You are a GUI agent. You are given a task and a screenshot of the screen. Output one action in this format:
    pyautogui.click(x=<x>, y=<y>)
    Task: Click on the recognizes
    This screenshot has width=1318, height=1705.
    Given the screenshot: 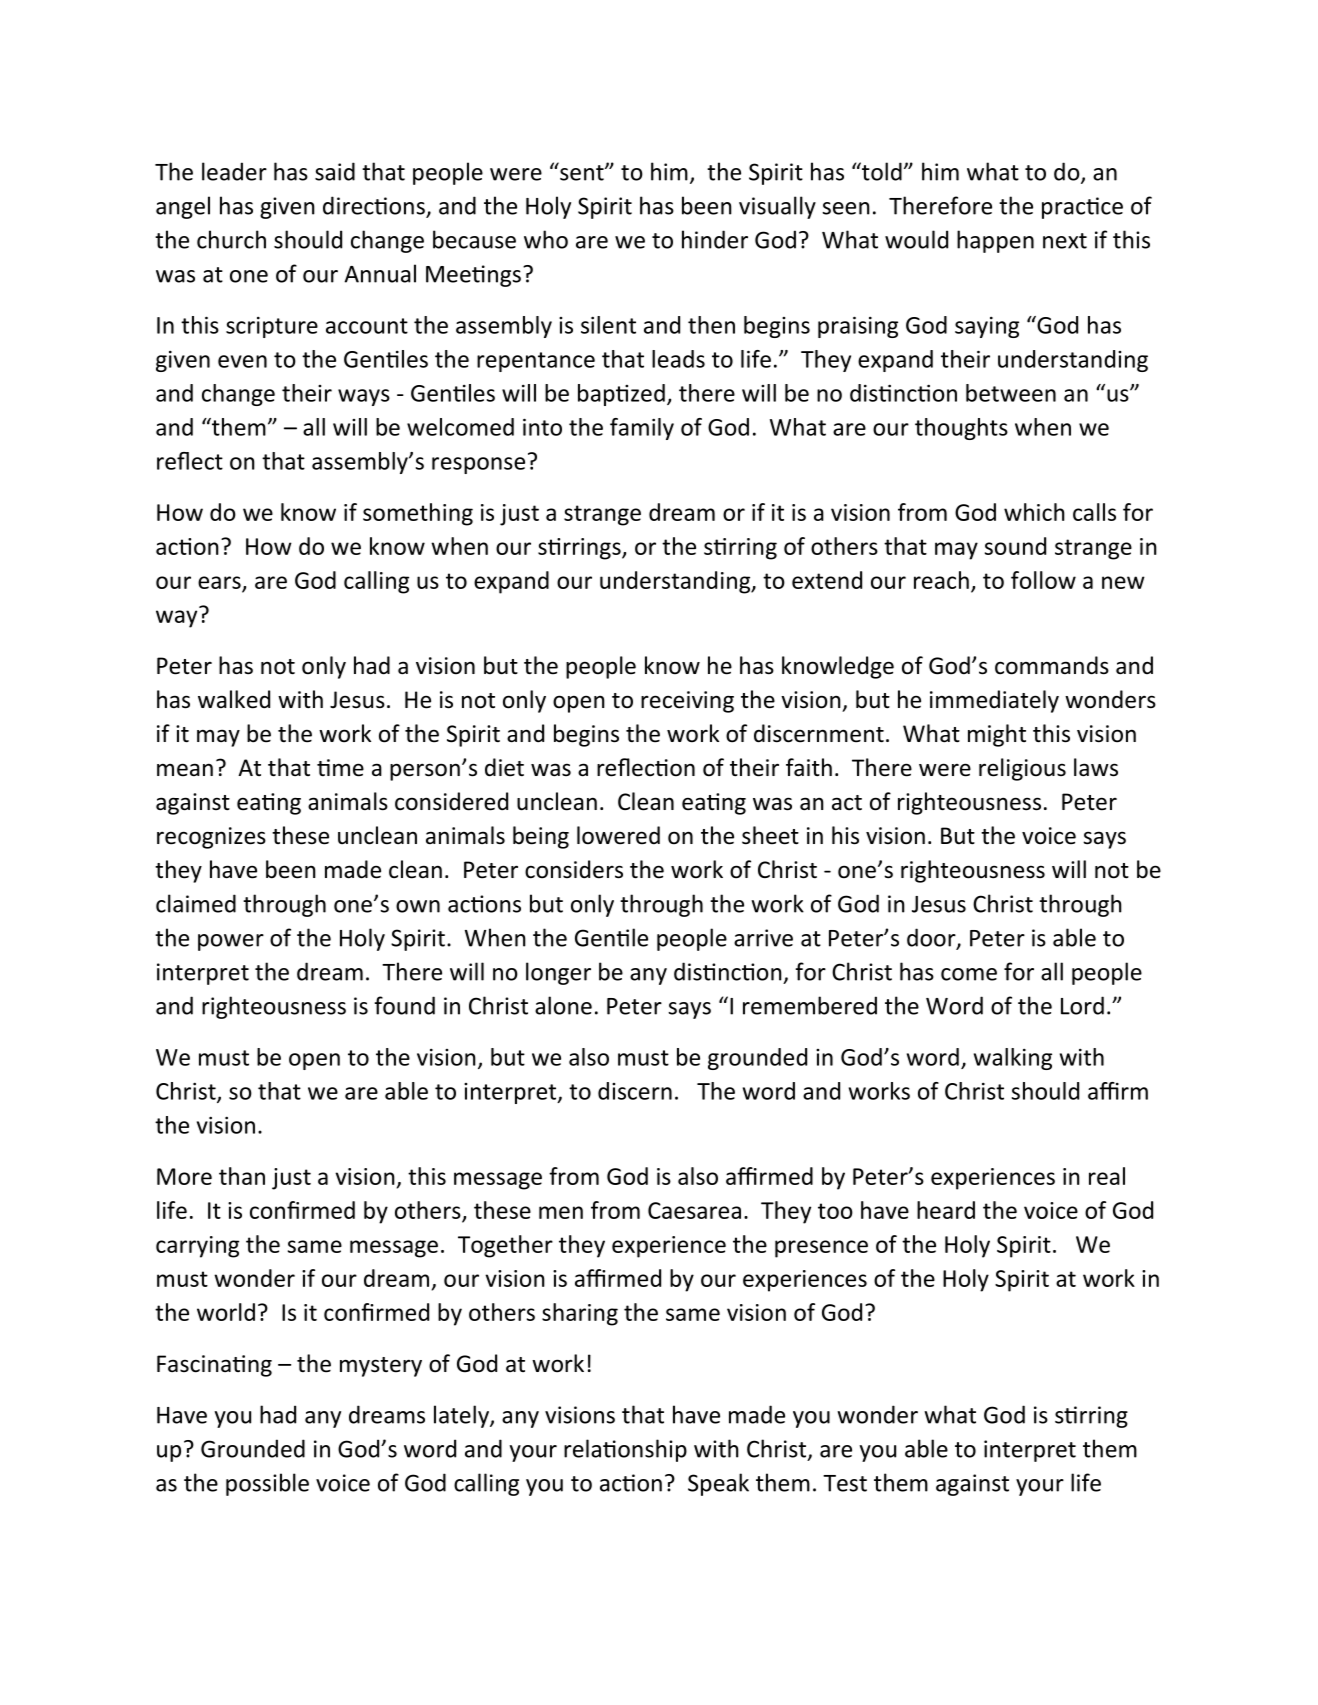 What is the action you would take?
    pyautogui.click(x=211, y=838)
